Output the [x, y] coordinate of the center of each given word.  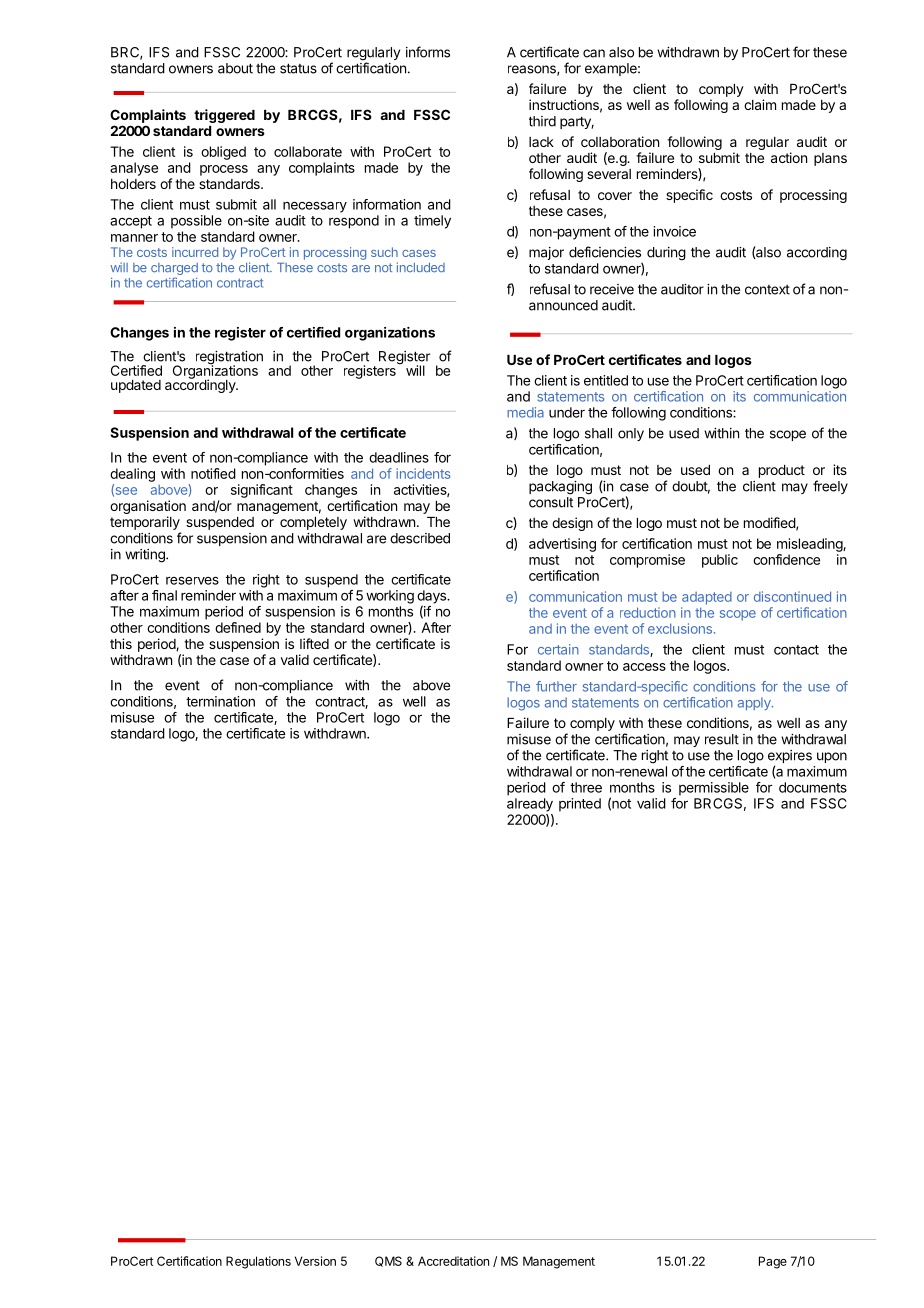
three [586, 787]
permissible [714, 789]
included [421, 267]
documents [813, 787]
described [420, 538]
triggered [224, 116]
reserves [192, 580]
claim [760, 104]
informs [428, 52]
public [720, 561]
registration [229, 359]
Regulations [258, 1262]
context [767, 290]
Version [315, 1261]
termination [220, 701]
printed [580, 805]
